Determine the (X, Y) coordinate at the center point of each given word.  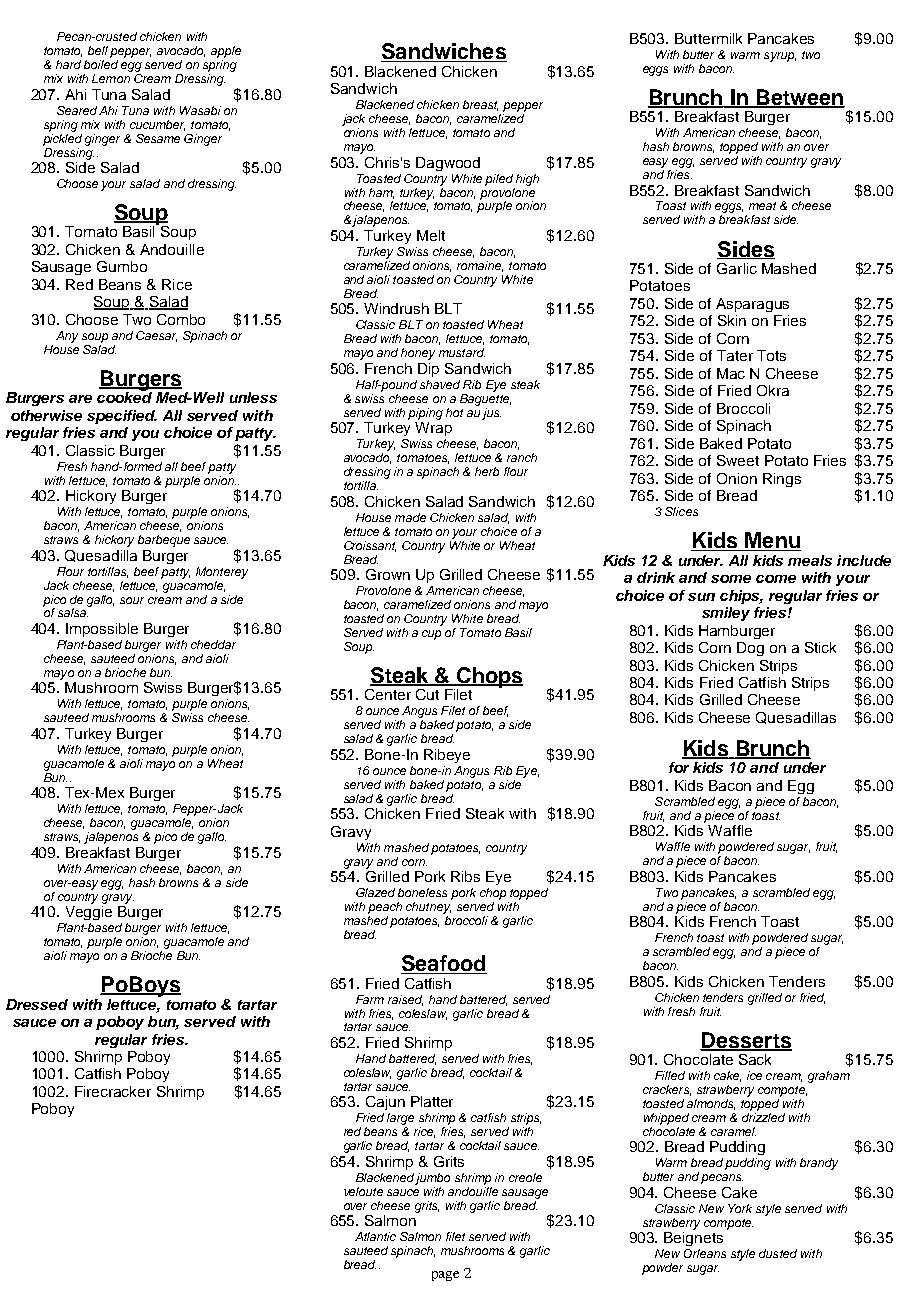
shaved (440, 384)
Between (799, 98)
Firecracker (113, 1091)
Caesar (156, 336)
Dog (750, 649)
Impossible (102, 630)
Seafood (444, 964)
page (445, 1276)
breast (480, 105)
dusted (778, 1253)
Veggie (89, 913)
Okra (773, 390)
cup (431, 635)
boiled (101, 64)
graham (829, 1077)
